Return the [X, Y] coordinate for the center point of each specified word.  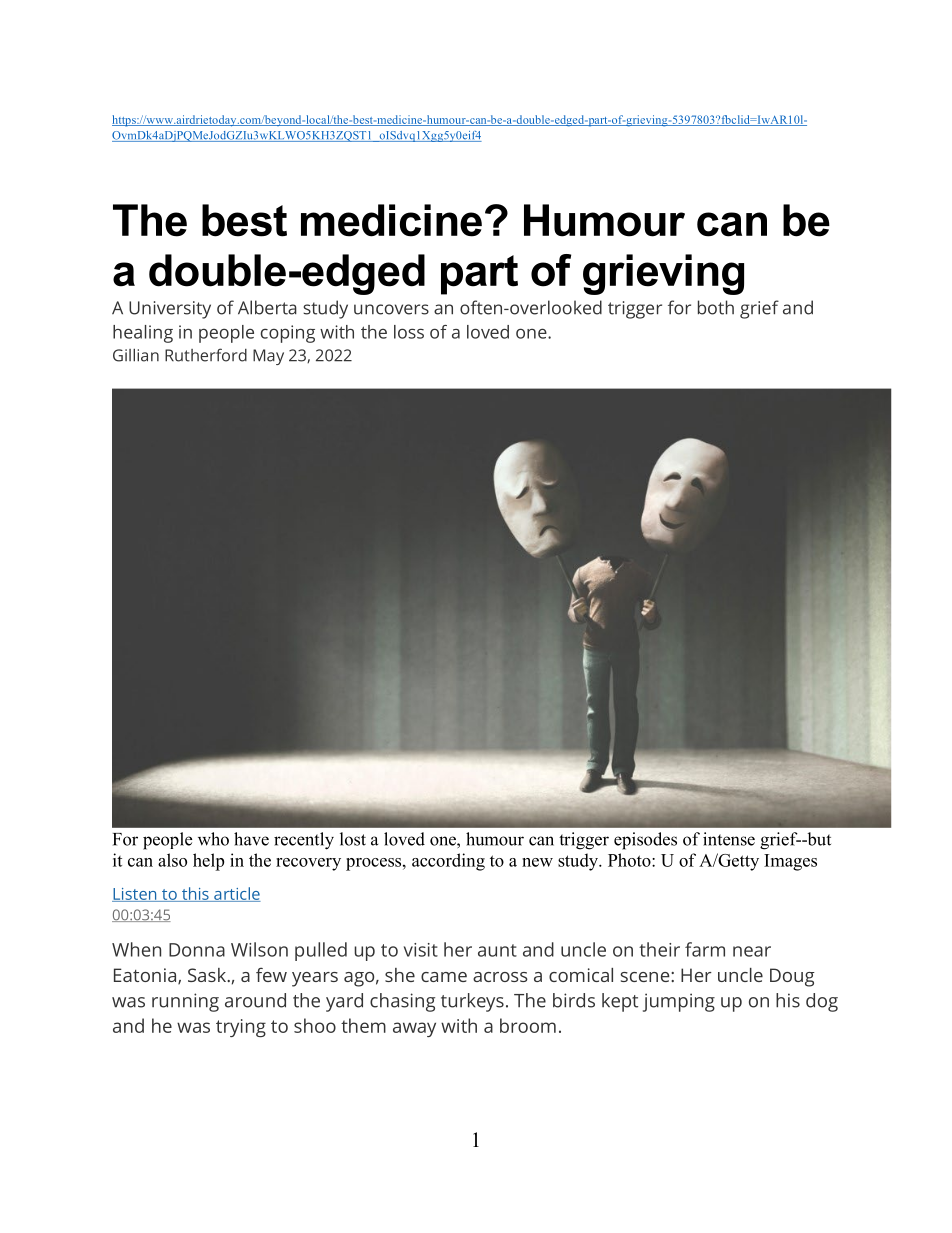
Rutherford [206, 355]
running [185, 1002]
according [448, 862]
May [268, 357]
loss [409, 332]
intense [729, 839]
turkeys [472, 1002]
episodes [645, 841]
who [213, 839]
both [716, 307]
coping [288, 334]
